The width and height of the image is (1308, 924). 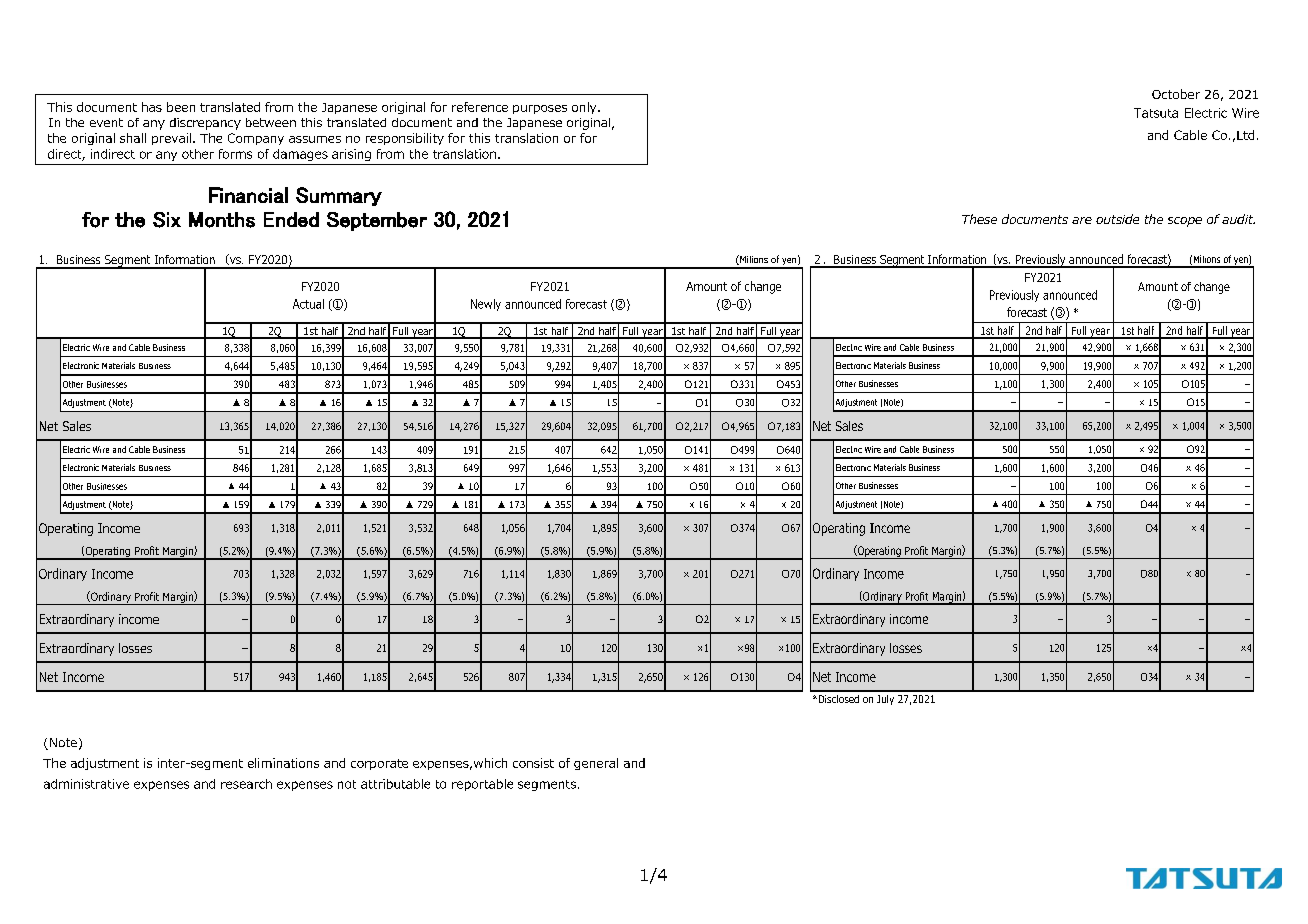 What do you see at coordinates (1176, 94) in the image?
I see `October` at bounding box center [1176, 94].
